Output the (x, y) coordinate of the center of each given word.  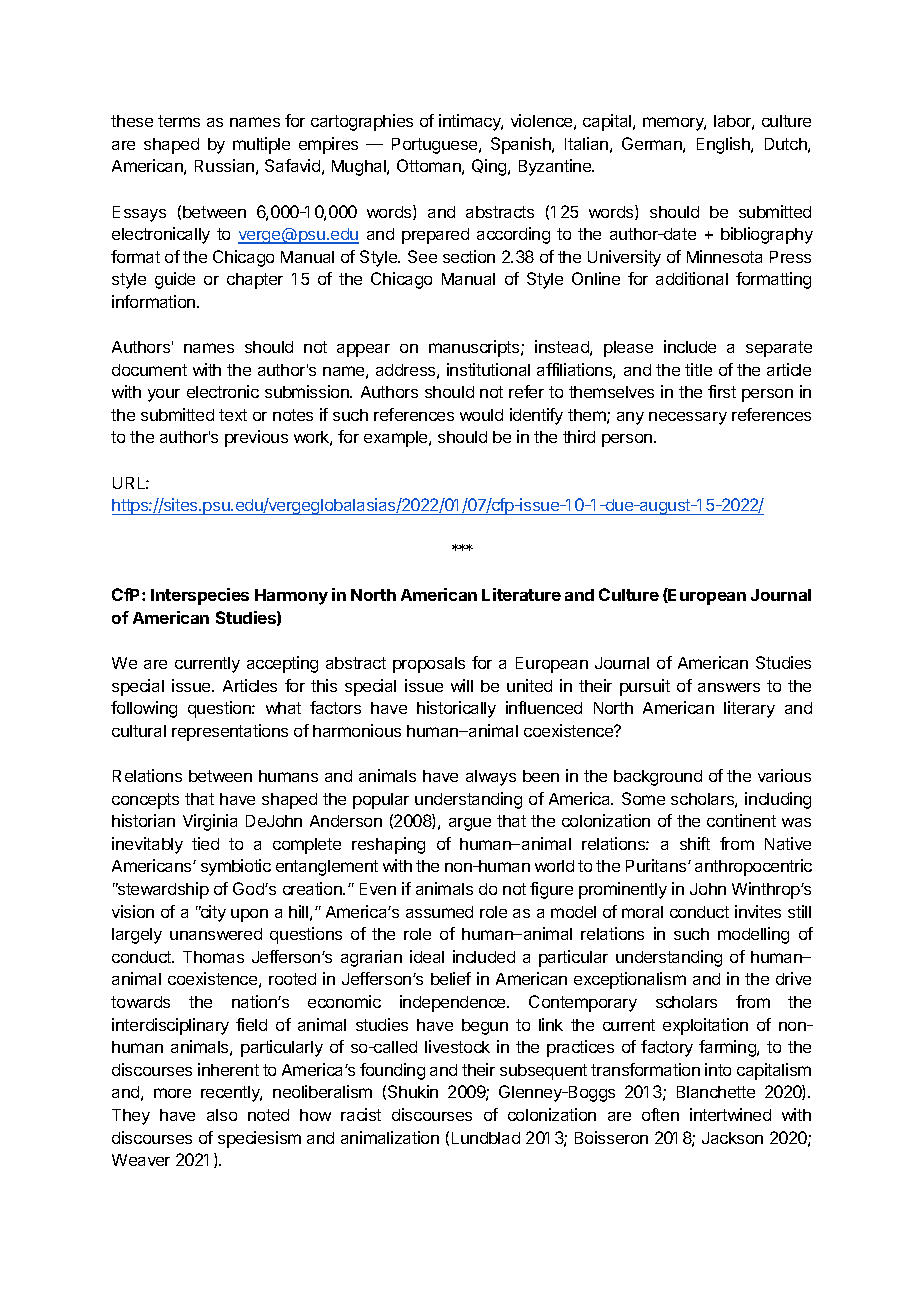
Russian (224, 165)
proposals (429, 665)
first (722, 391)
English (724, 145)
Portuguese (436, 146)
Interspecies (200, 596)
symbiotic (236, 867)
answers (729, 687)
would (481, 415)
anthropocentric (753, 867)
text (233, 415)
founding (392, 1071)
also (222, 1115)
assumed (439, 912)
